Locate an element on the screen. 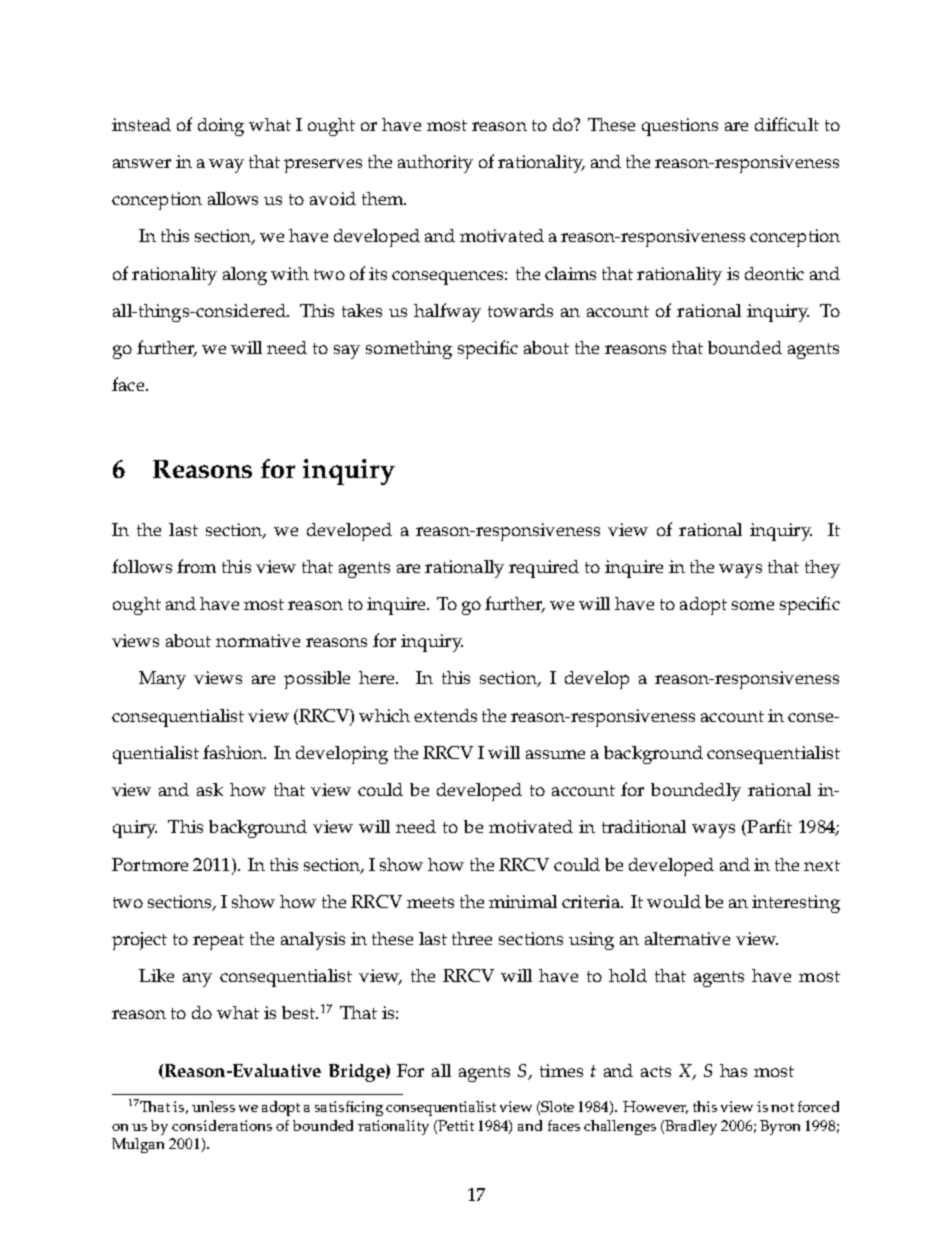 The image size is (952, 1233). Parfit is located at coordinates (768, 827).
